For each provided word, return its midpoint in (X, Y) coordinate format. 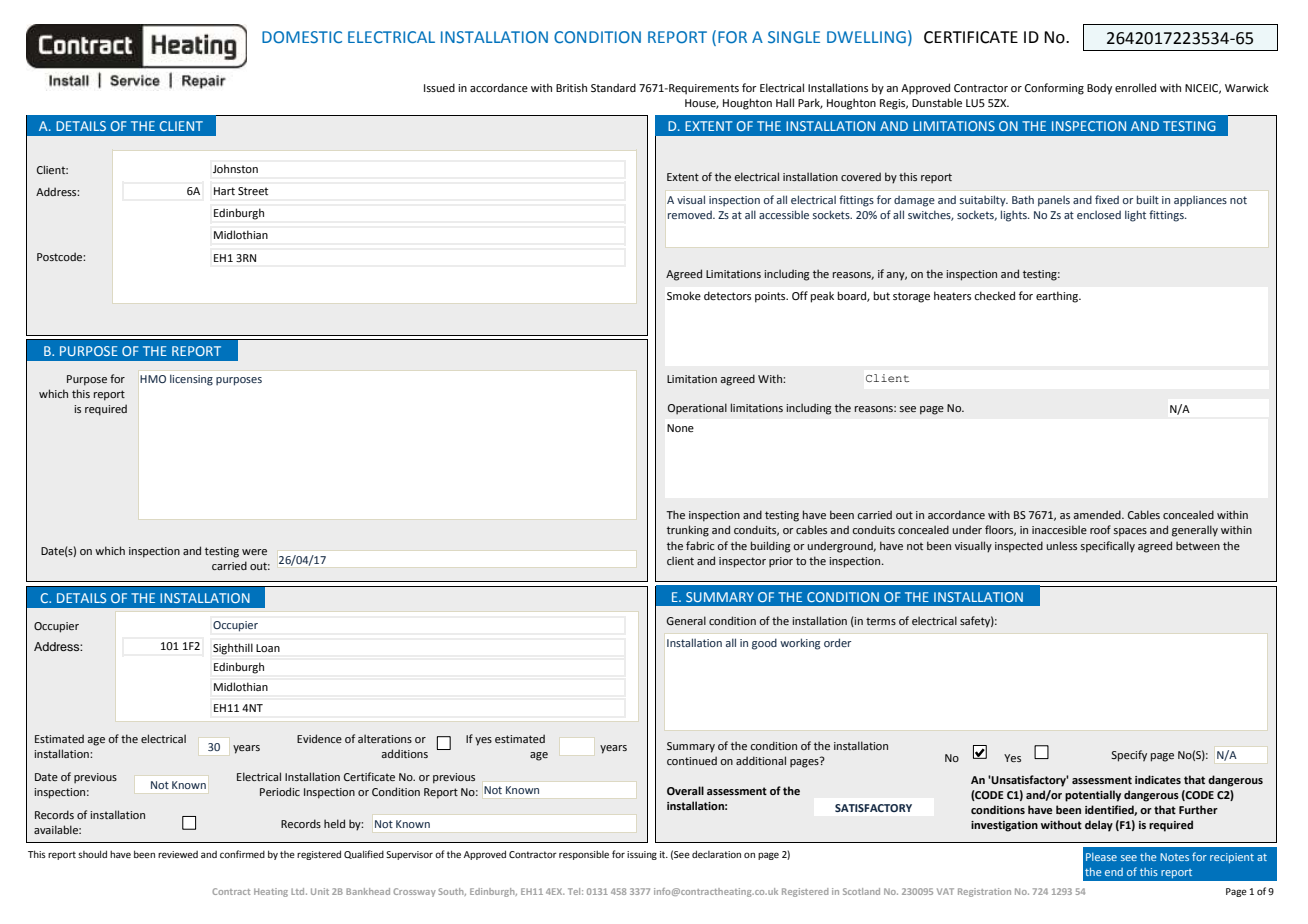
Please (1101, 857)
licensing (191, 380)
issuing (642, 855)
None (680, 428)
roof (1100, 529)
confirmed (242, 854)
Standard (613, 87)
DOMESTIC (302, 37)
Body (1099, 89)
